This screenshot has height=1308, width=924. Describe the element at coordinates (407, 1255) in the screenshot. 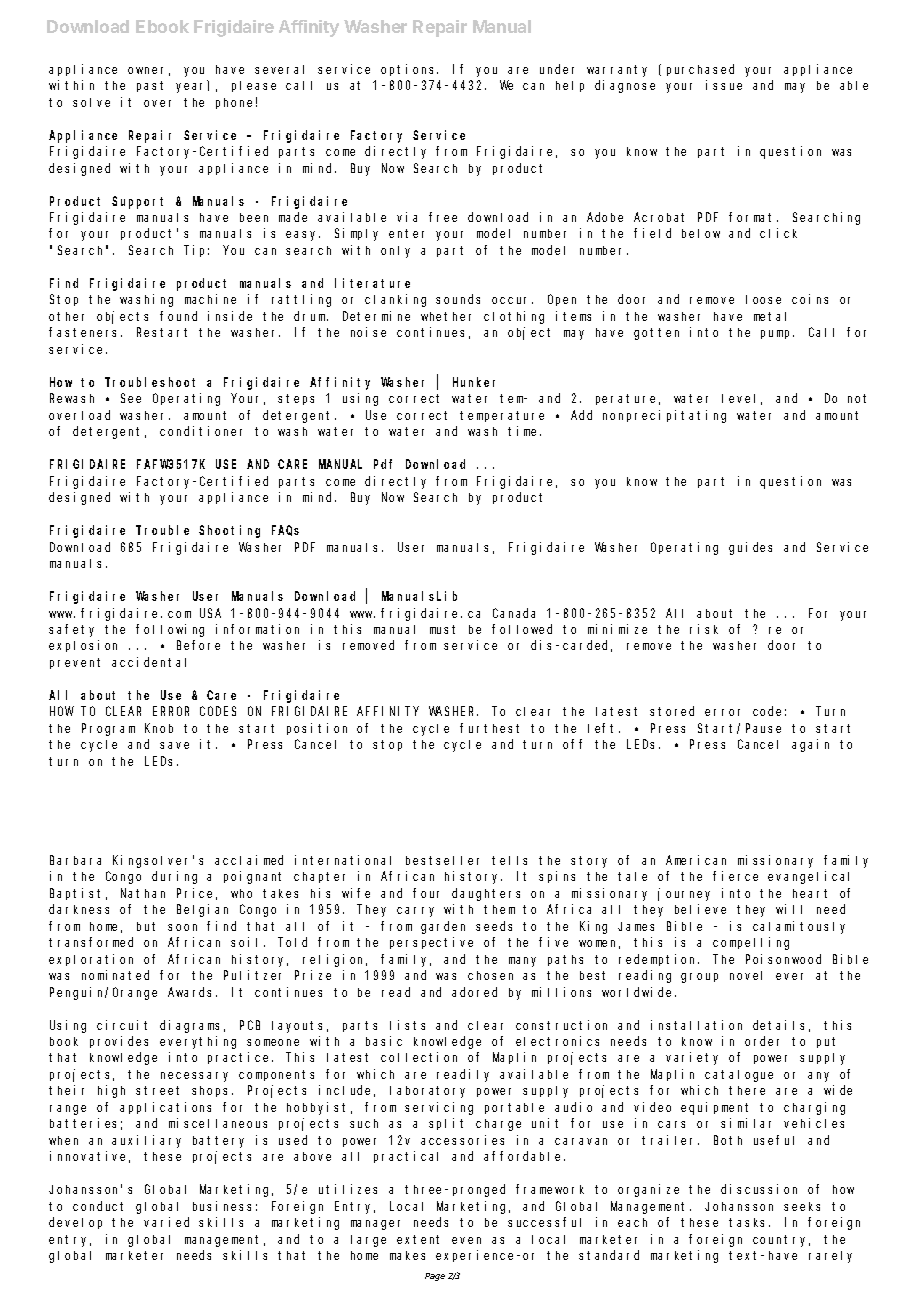

I see `makes` at that location.
